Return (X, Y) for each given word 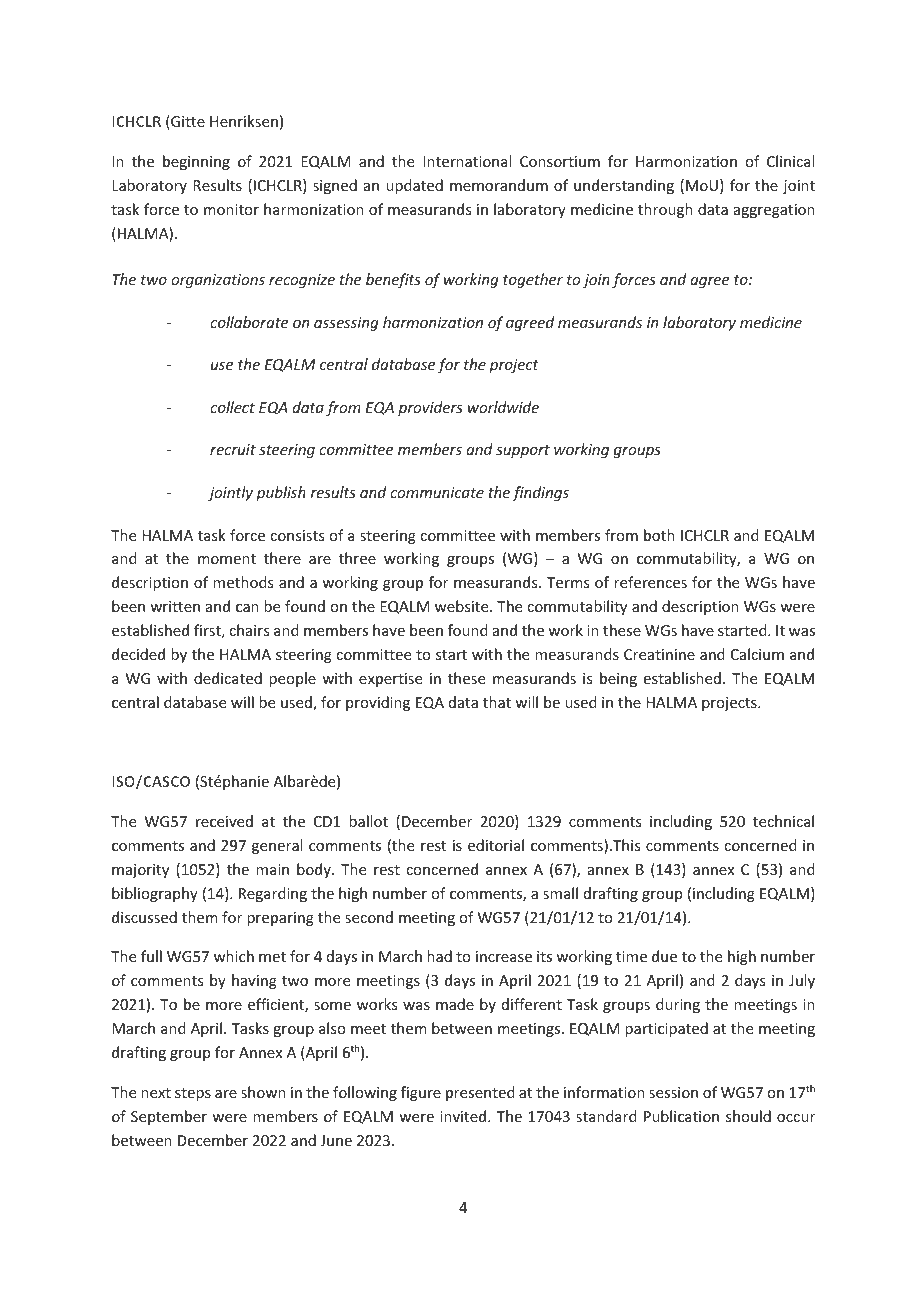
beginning (196, 162)
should (748, 1116)
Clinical (790, 161)
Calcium (757, 654)
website (463, 606)
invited (464, 1116)
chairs (249, 630)
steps (193, 1094)
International (467, 161)
